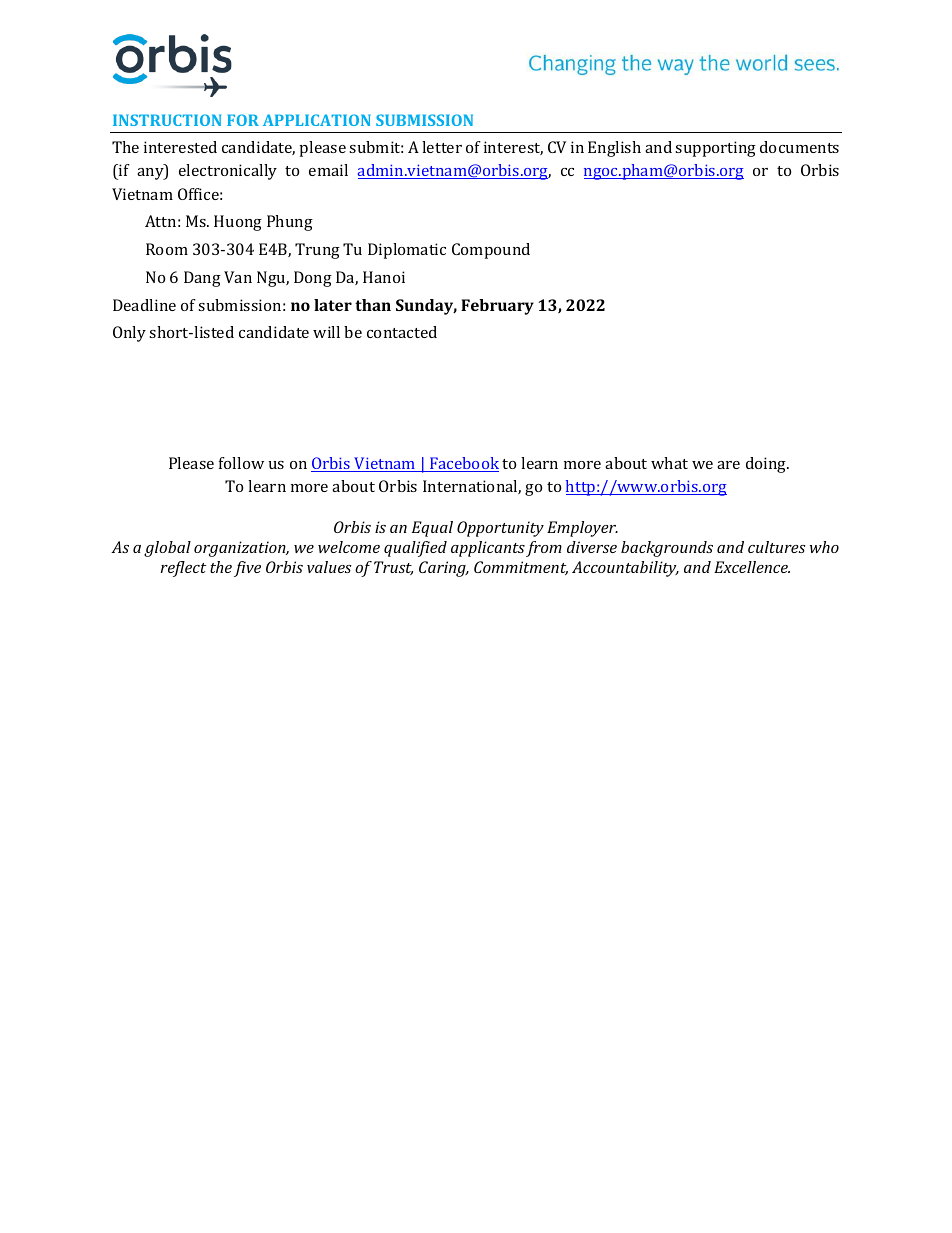 This screenshot has width=952, height=1233. Describe the element at coordinates (752, 567) in the screenshot. I see `Excellence` at that location.
